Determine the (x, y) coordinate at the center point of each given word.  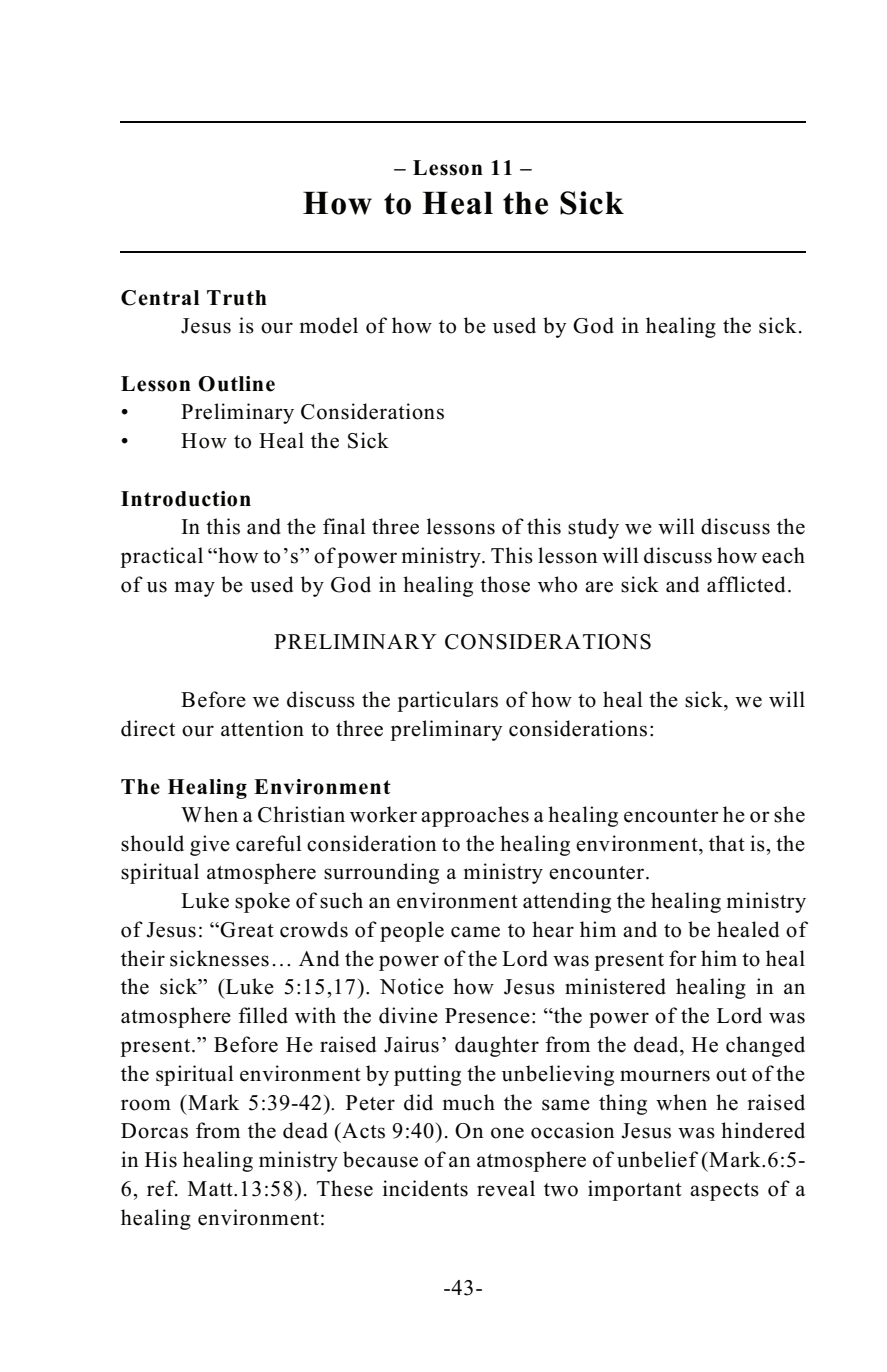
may (195, 589)
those (505, 584)
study (593, 528)
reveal (506, 1188)
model (329, 325)
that (727, 843)
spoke (262, 902)
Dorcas (154, 1131)
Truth (237, 298)
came (475, 932)
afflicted (746, 584)
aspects (724, 1192)
